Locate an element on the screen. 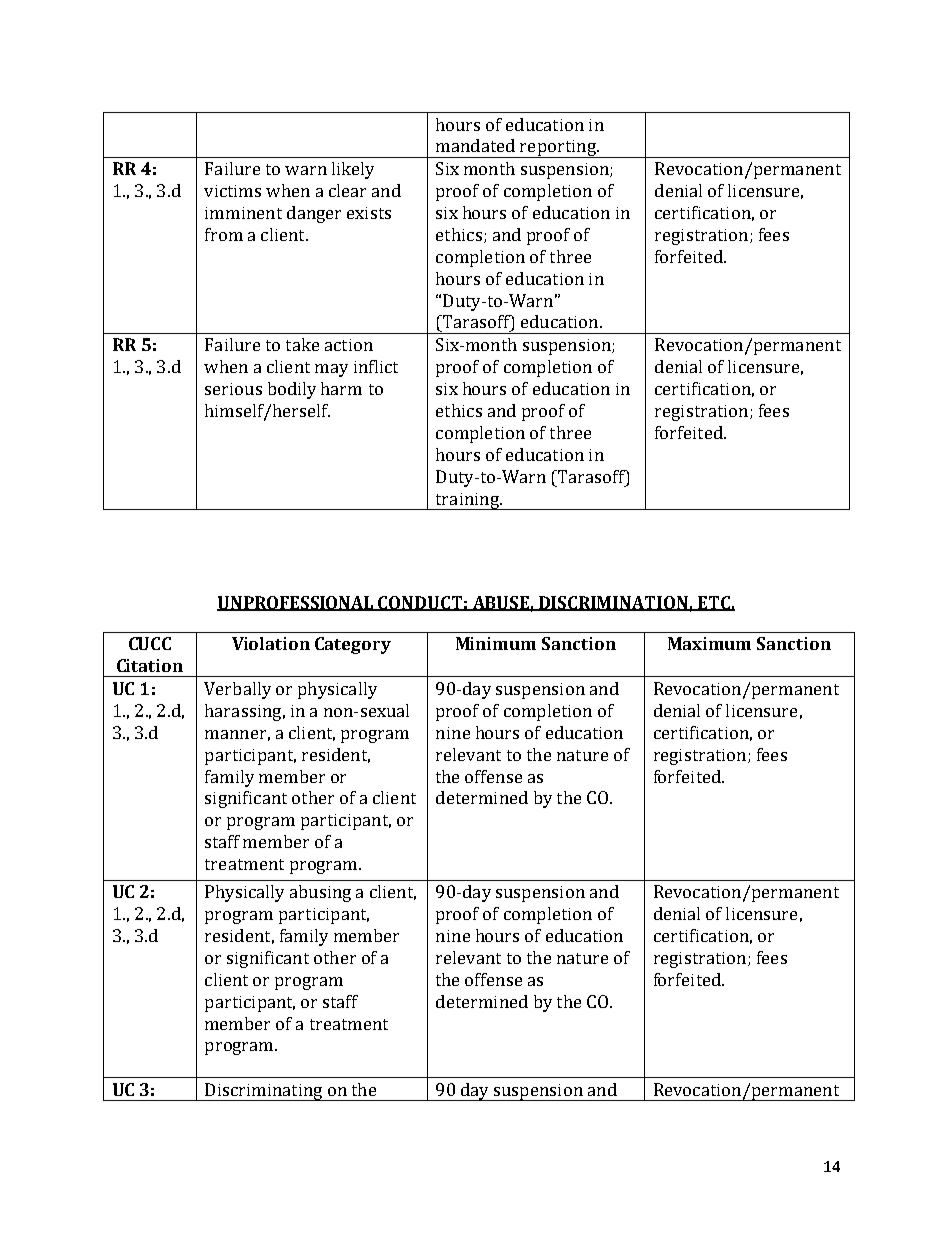 This screenshot has width=952, height=1233. DISCRIMINATION is located at coordinates (613, 603).
